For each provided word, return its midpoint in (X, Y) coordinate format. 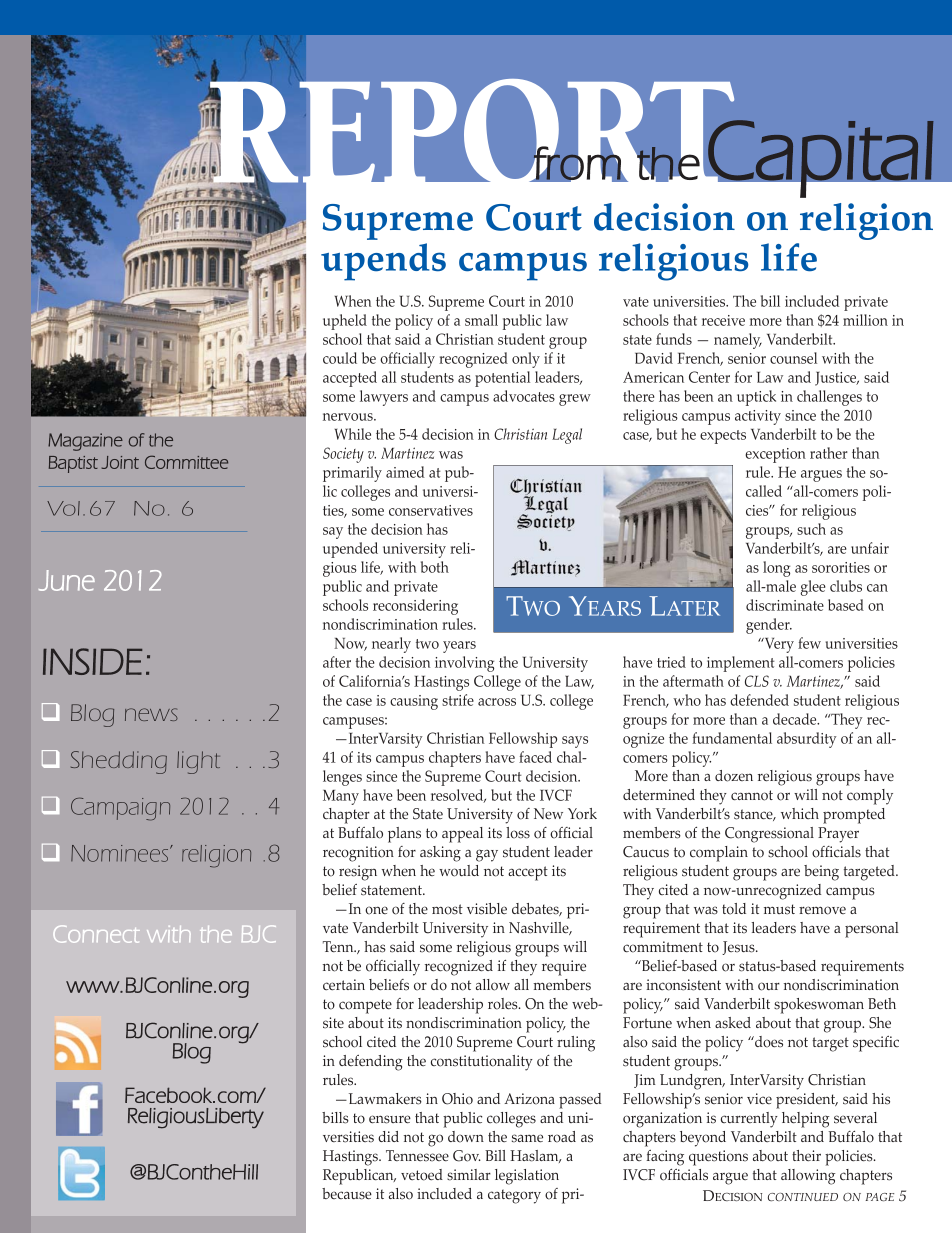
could (340, 358)
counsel (793, 358)
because (347, 1194)
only (526, 360)
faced (535, 757)
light (198, 762)
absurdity (807, 740)
